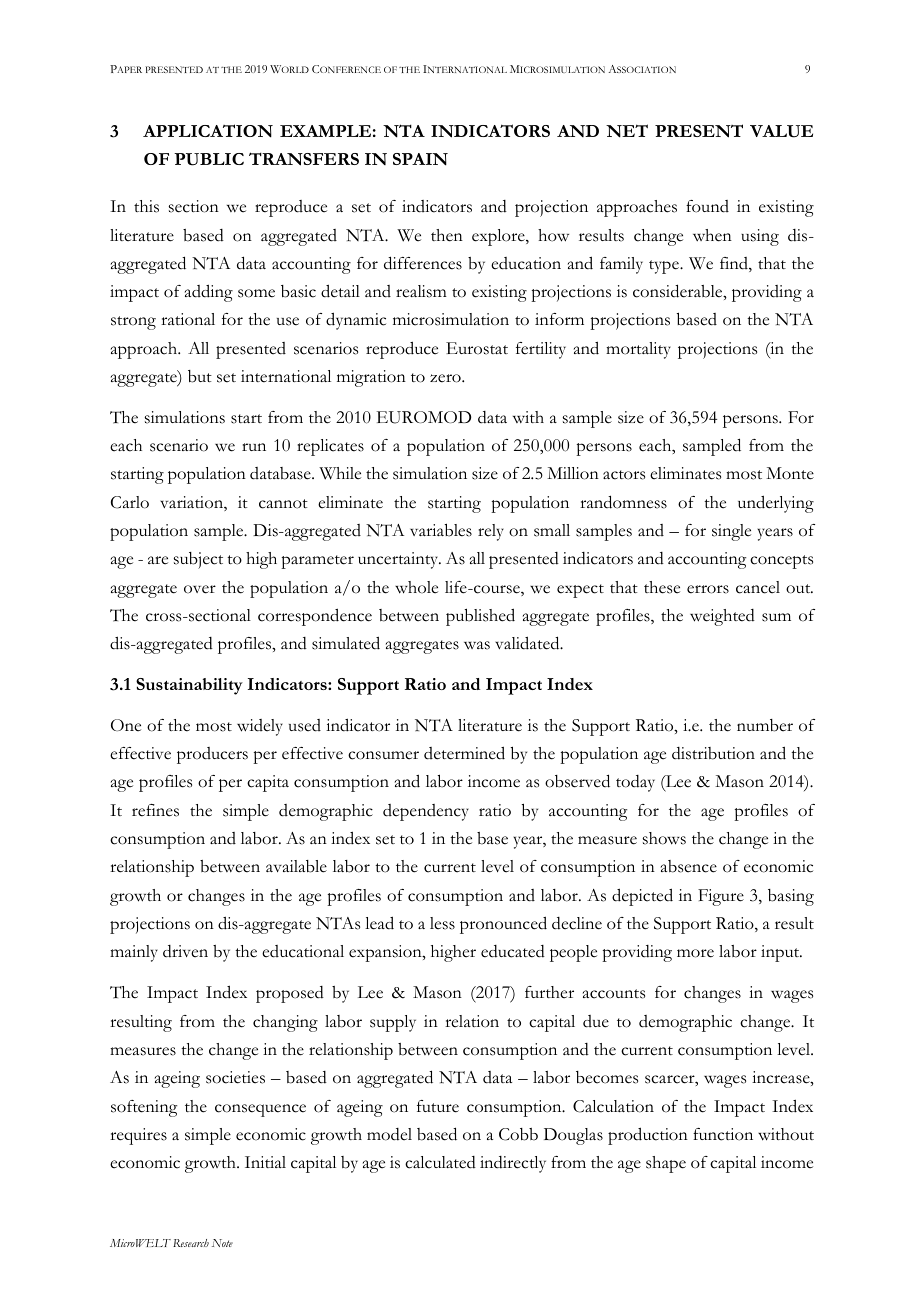 This page has width=924, height=1308. Describe the element at coordinates (155, 810) in the page. I see `refines` at that location.
